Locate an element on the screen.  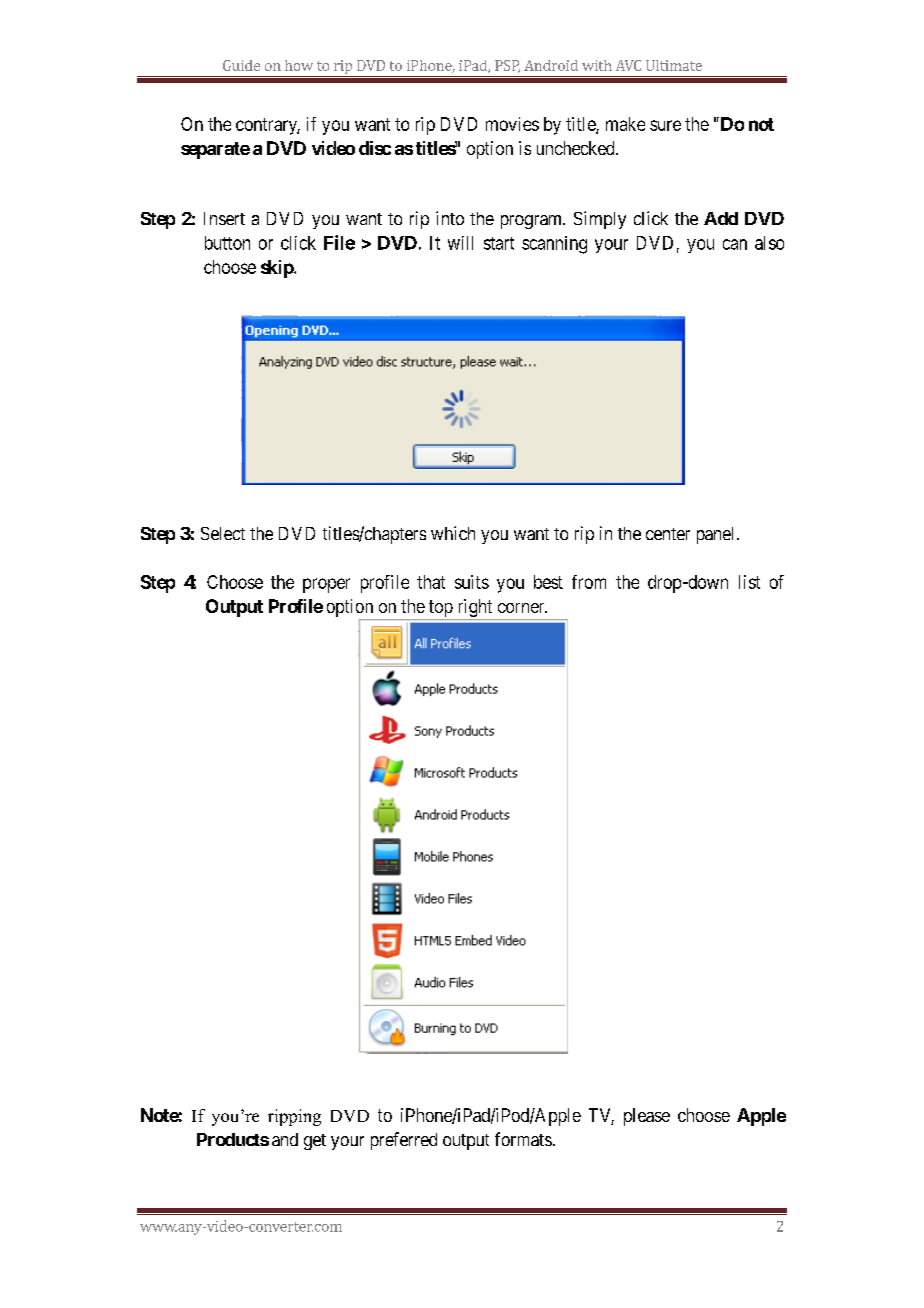
ripping is located at coordinates (294, 1117).
